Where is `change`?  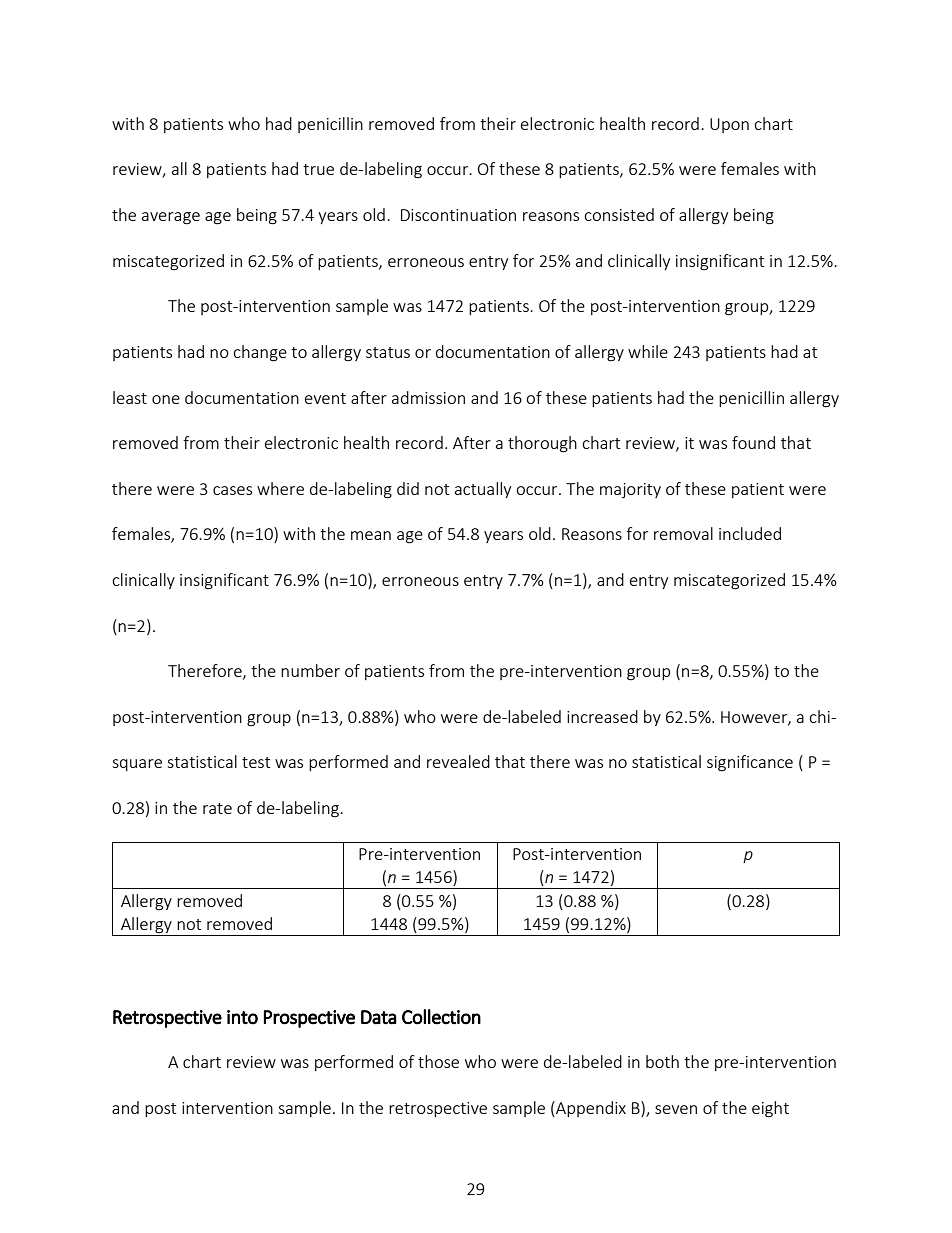
change is located at coordinates (260, 353).
